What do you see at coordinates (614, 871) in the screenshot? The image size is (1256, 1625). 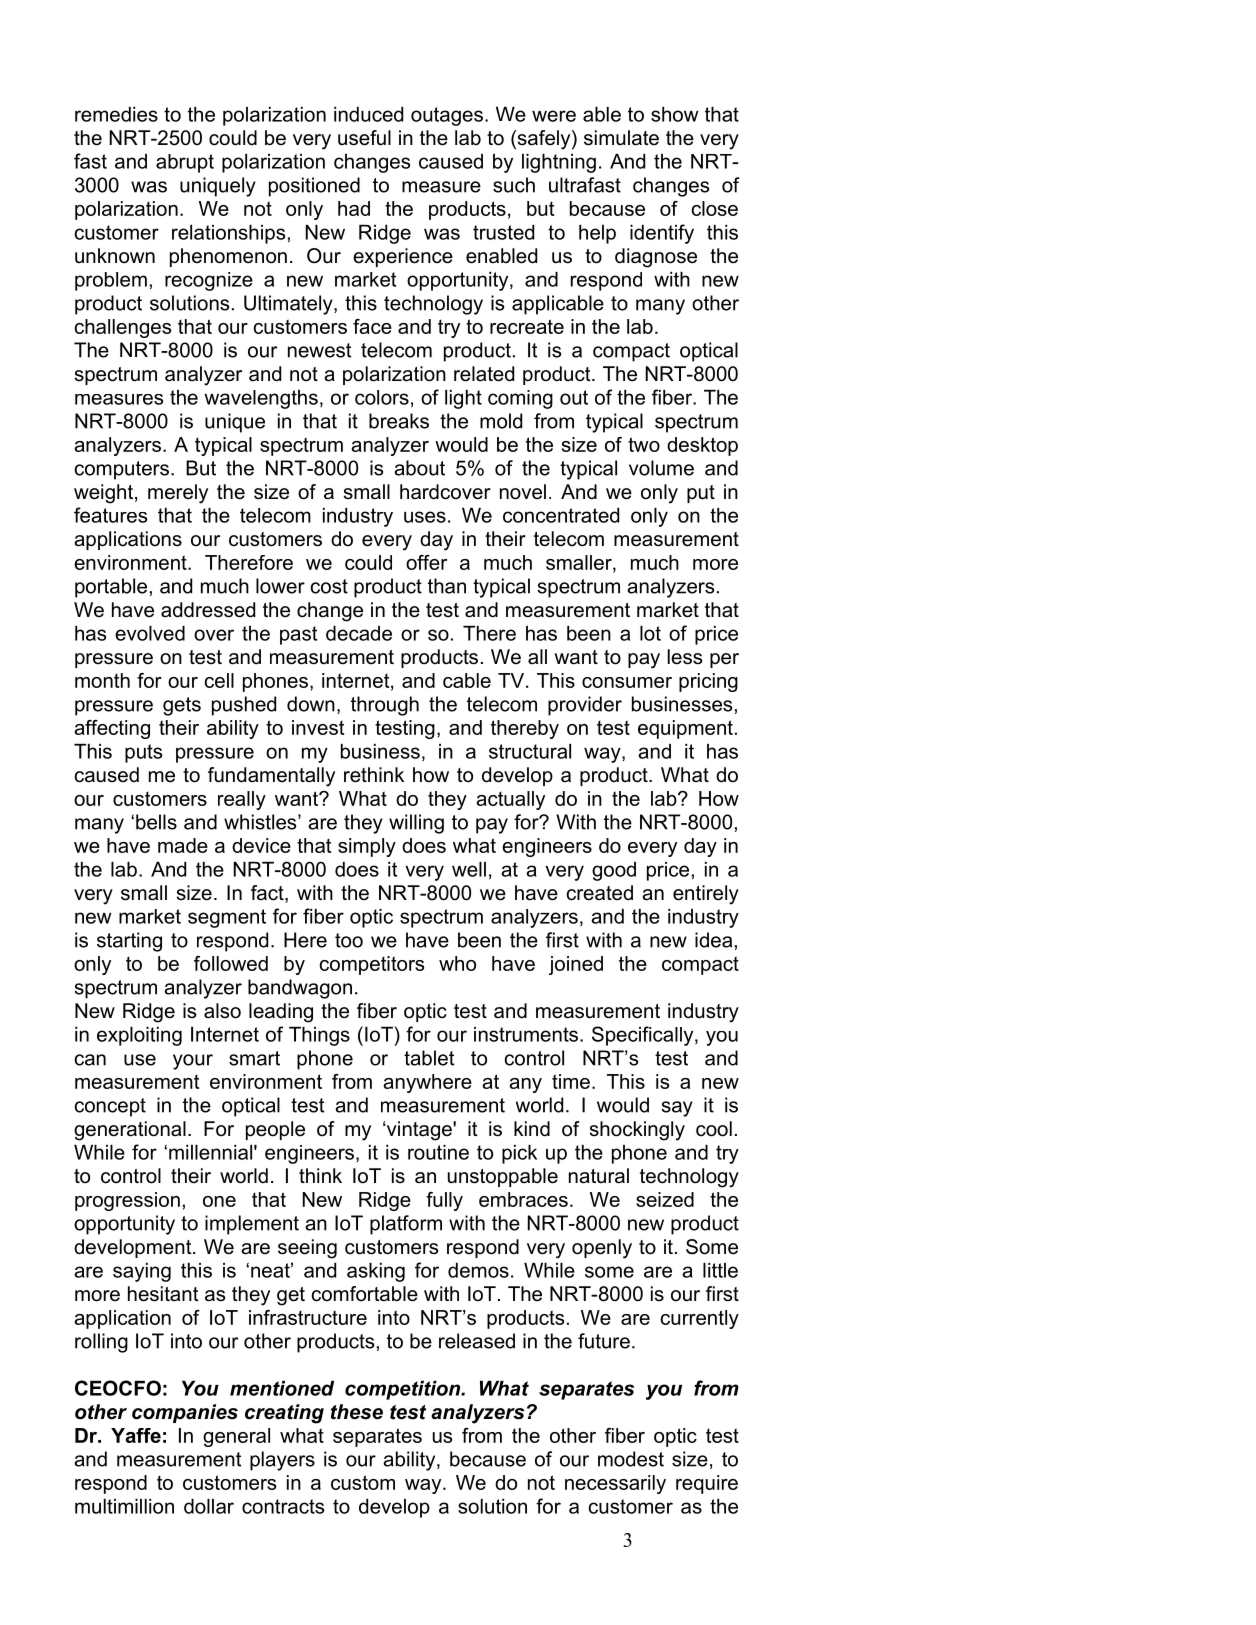 I see `good` at bounding box center [614, 871].
